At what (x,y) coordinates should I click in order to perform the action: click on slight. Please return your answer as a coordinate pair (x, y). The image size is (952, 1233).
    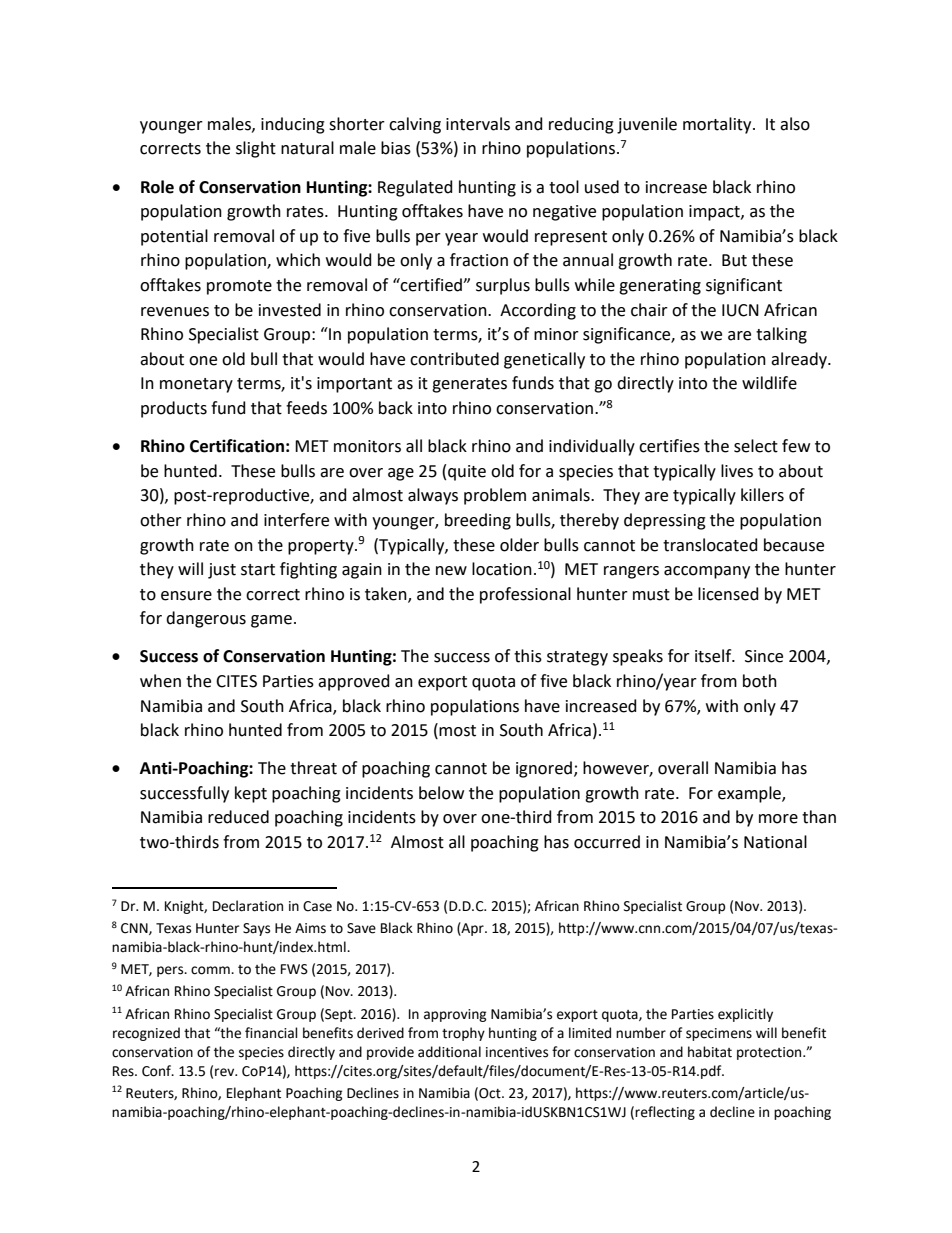
    Looking at the image, I should click on (256, 149).
